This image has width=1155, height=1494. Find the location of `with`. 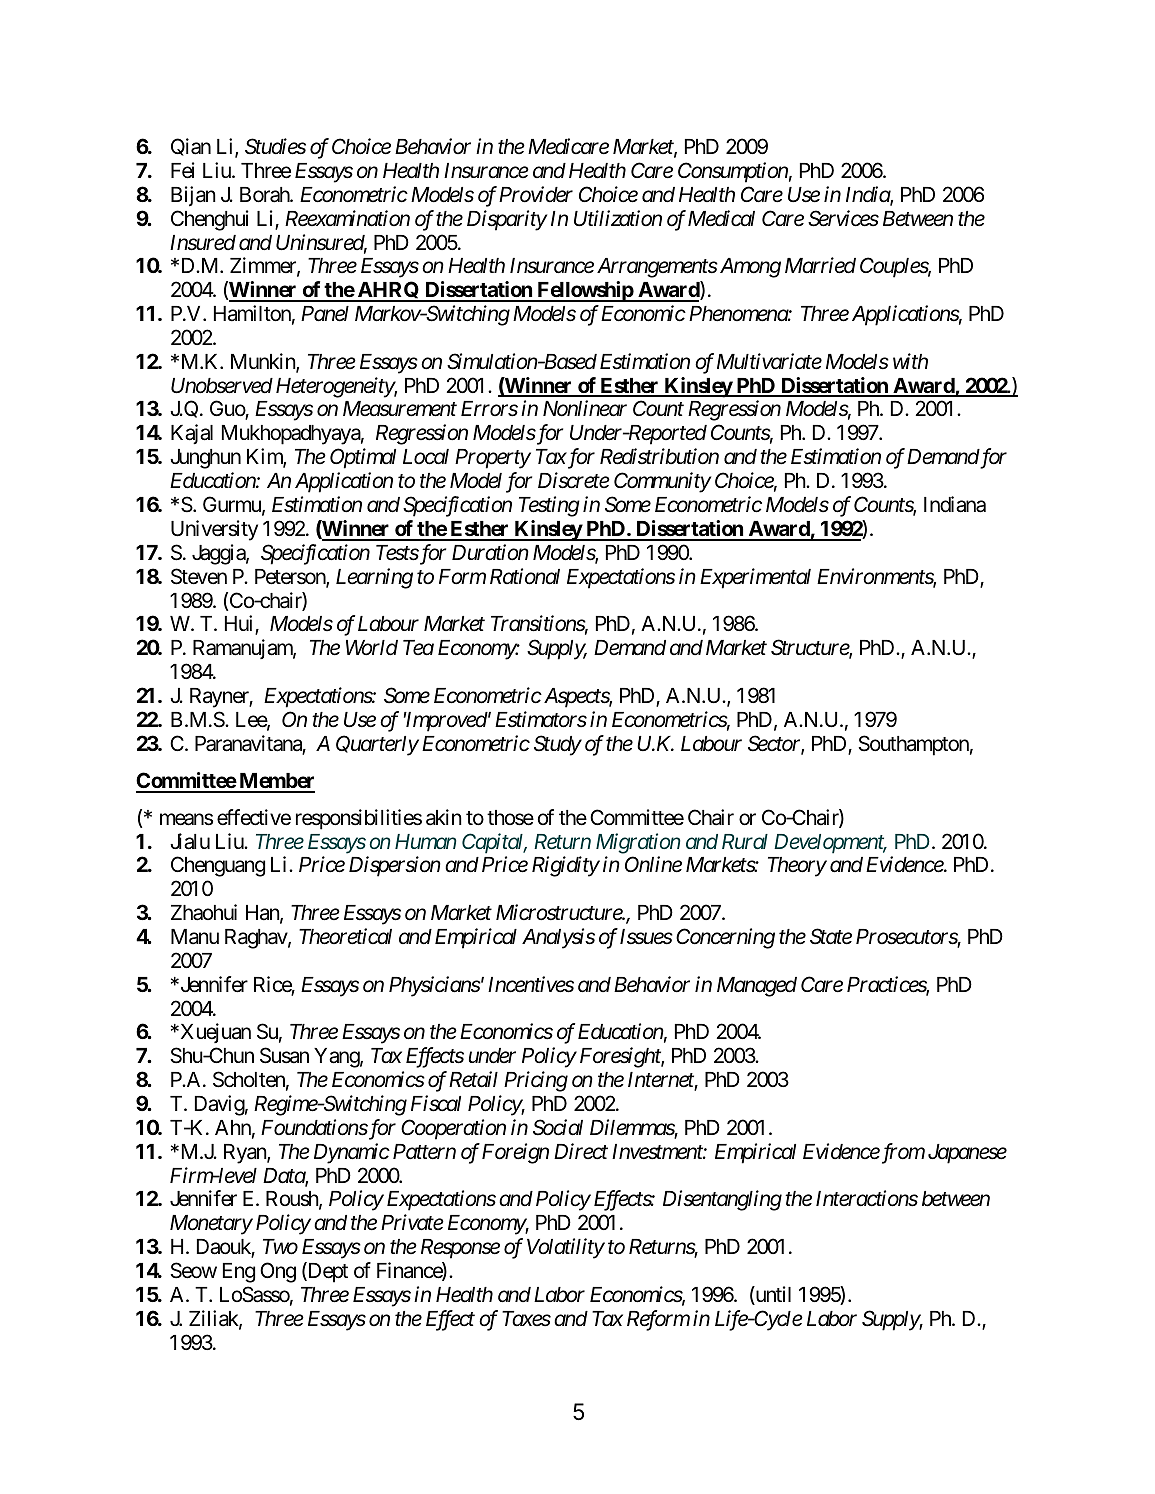

with is located at coordinates (910, 361).
